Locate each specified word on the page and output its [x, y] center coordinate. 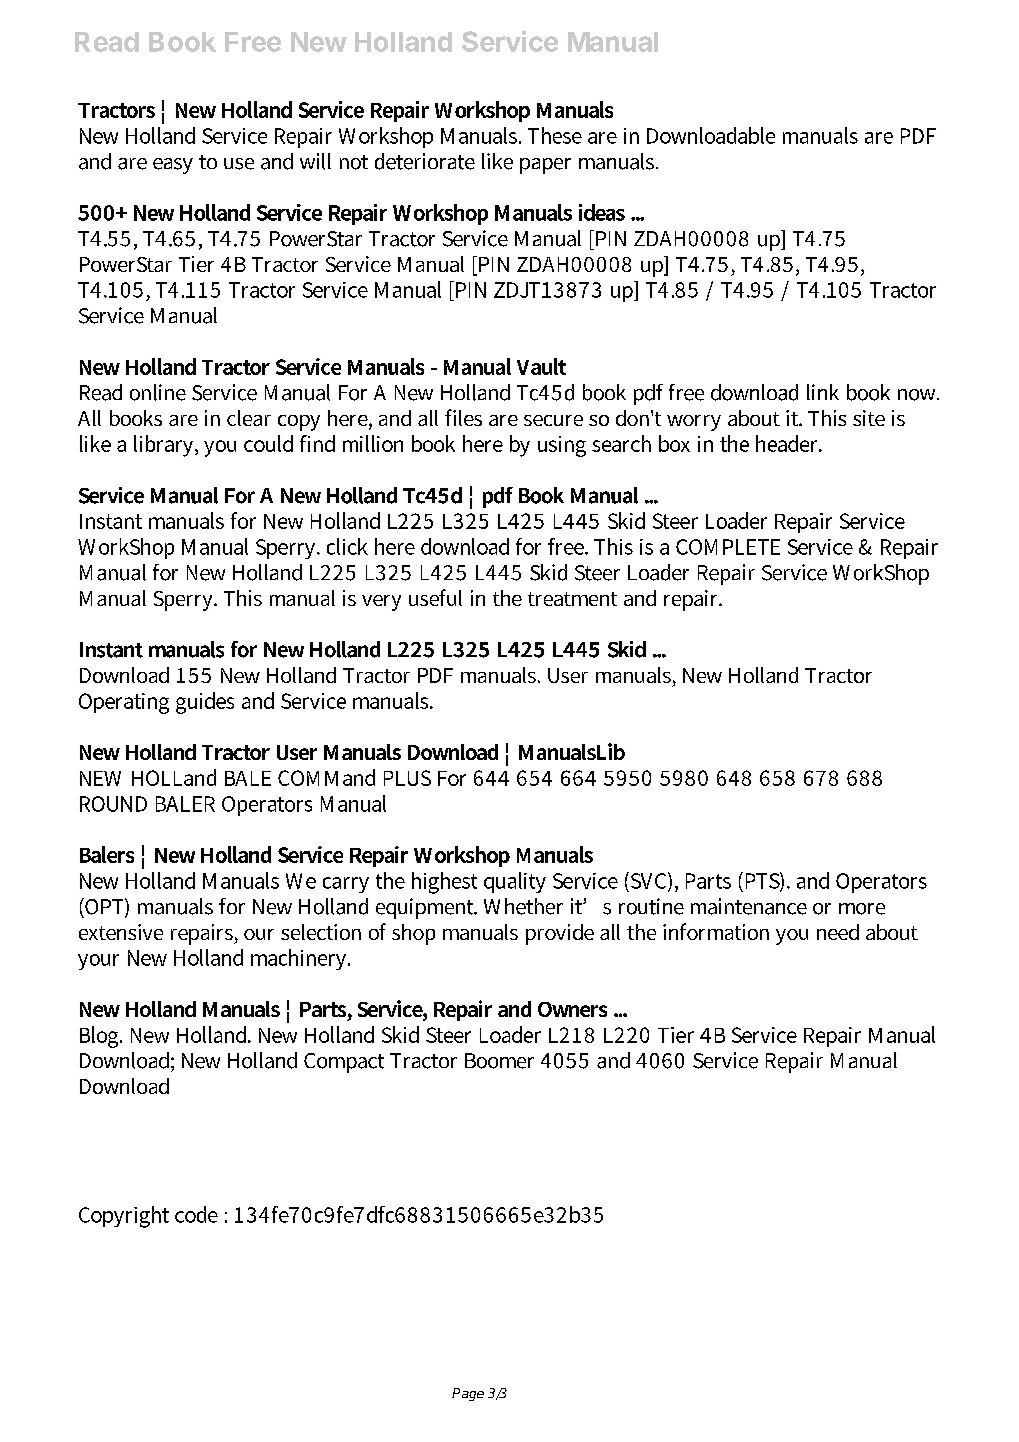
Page [468, 1394]
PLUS [407, 778]
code [196, 1214]
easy [173, 166]
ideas [602, 212]
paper [545, 166]
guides [205, 703]
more [862, 909]
